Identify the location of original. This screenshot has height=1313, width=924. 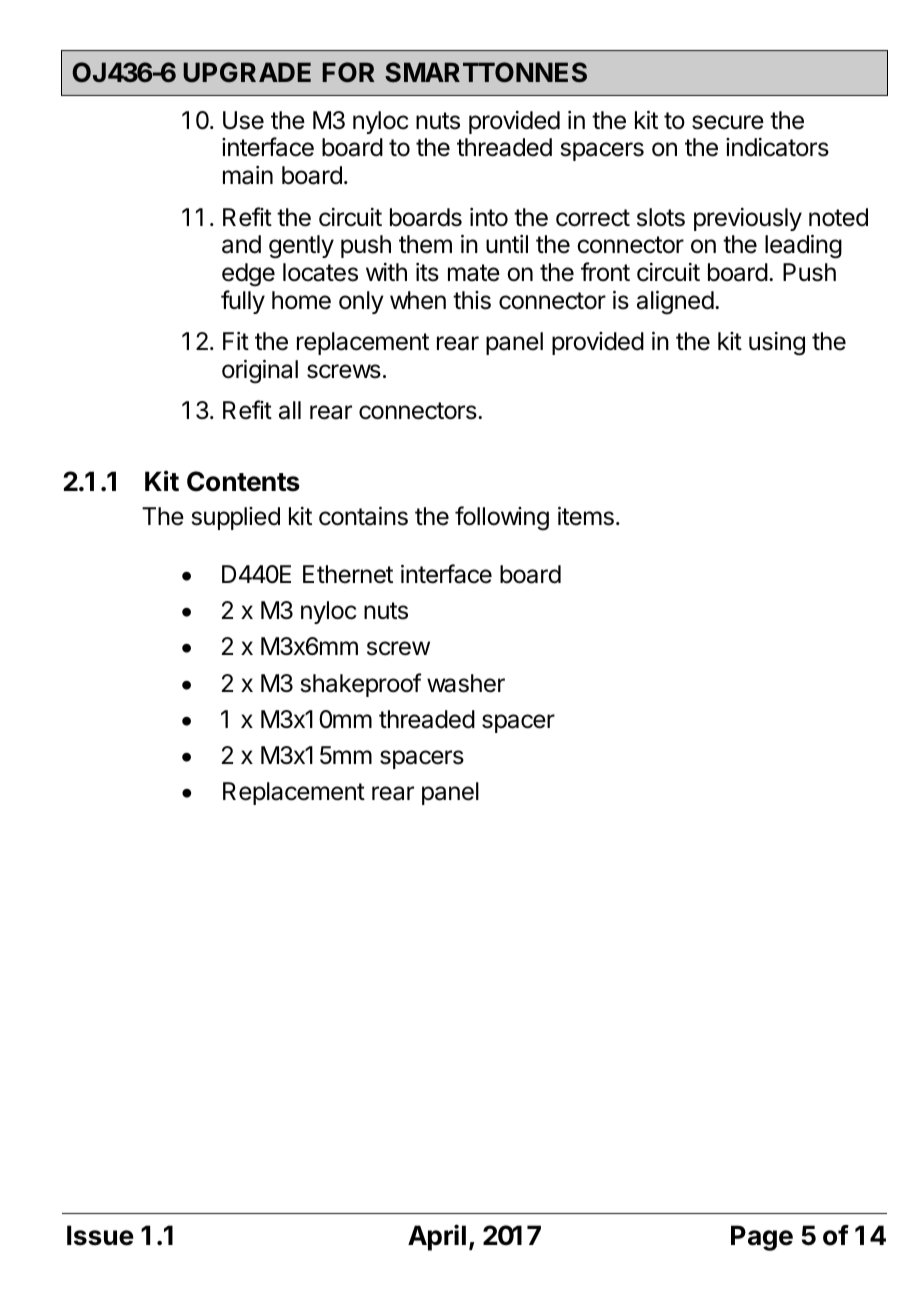
(260, 371).
